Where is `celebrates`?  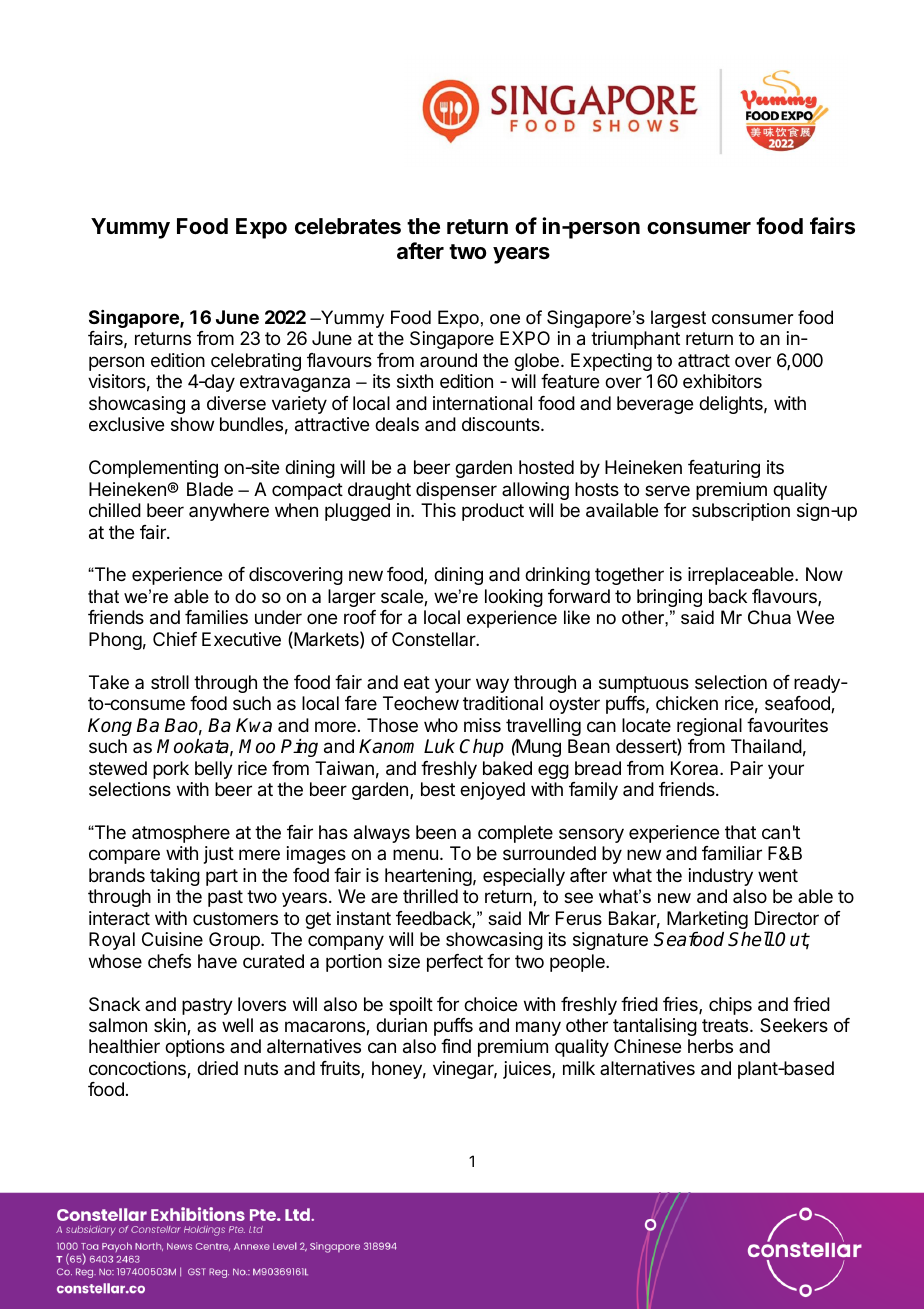 celebrates is located at coordinates (348, 226).
